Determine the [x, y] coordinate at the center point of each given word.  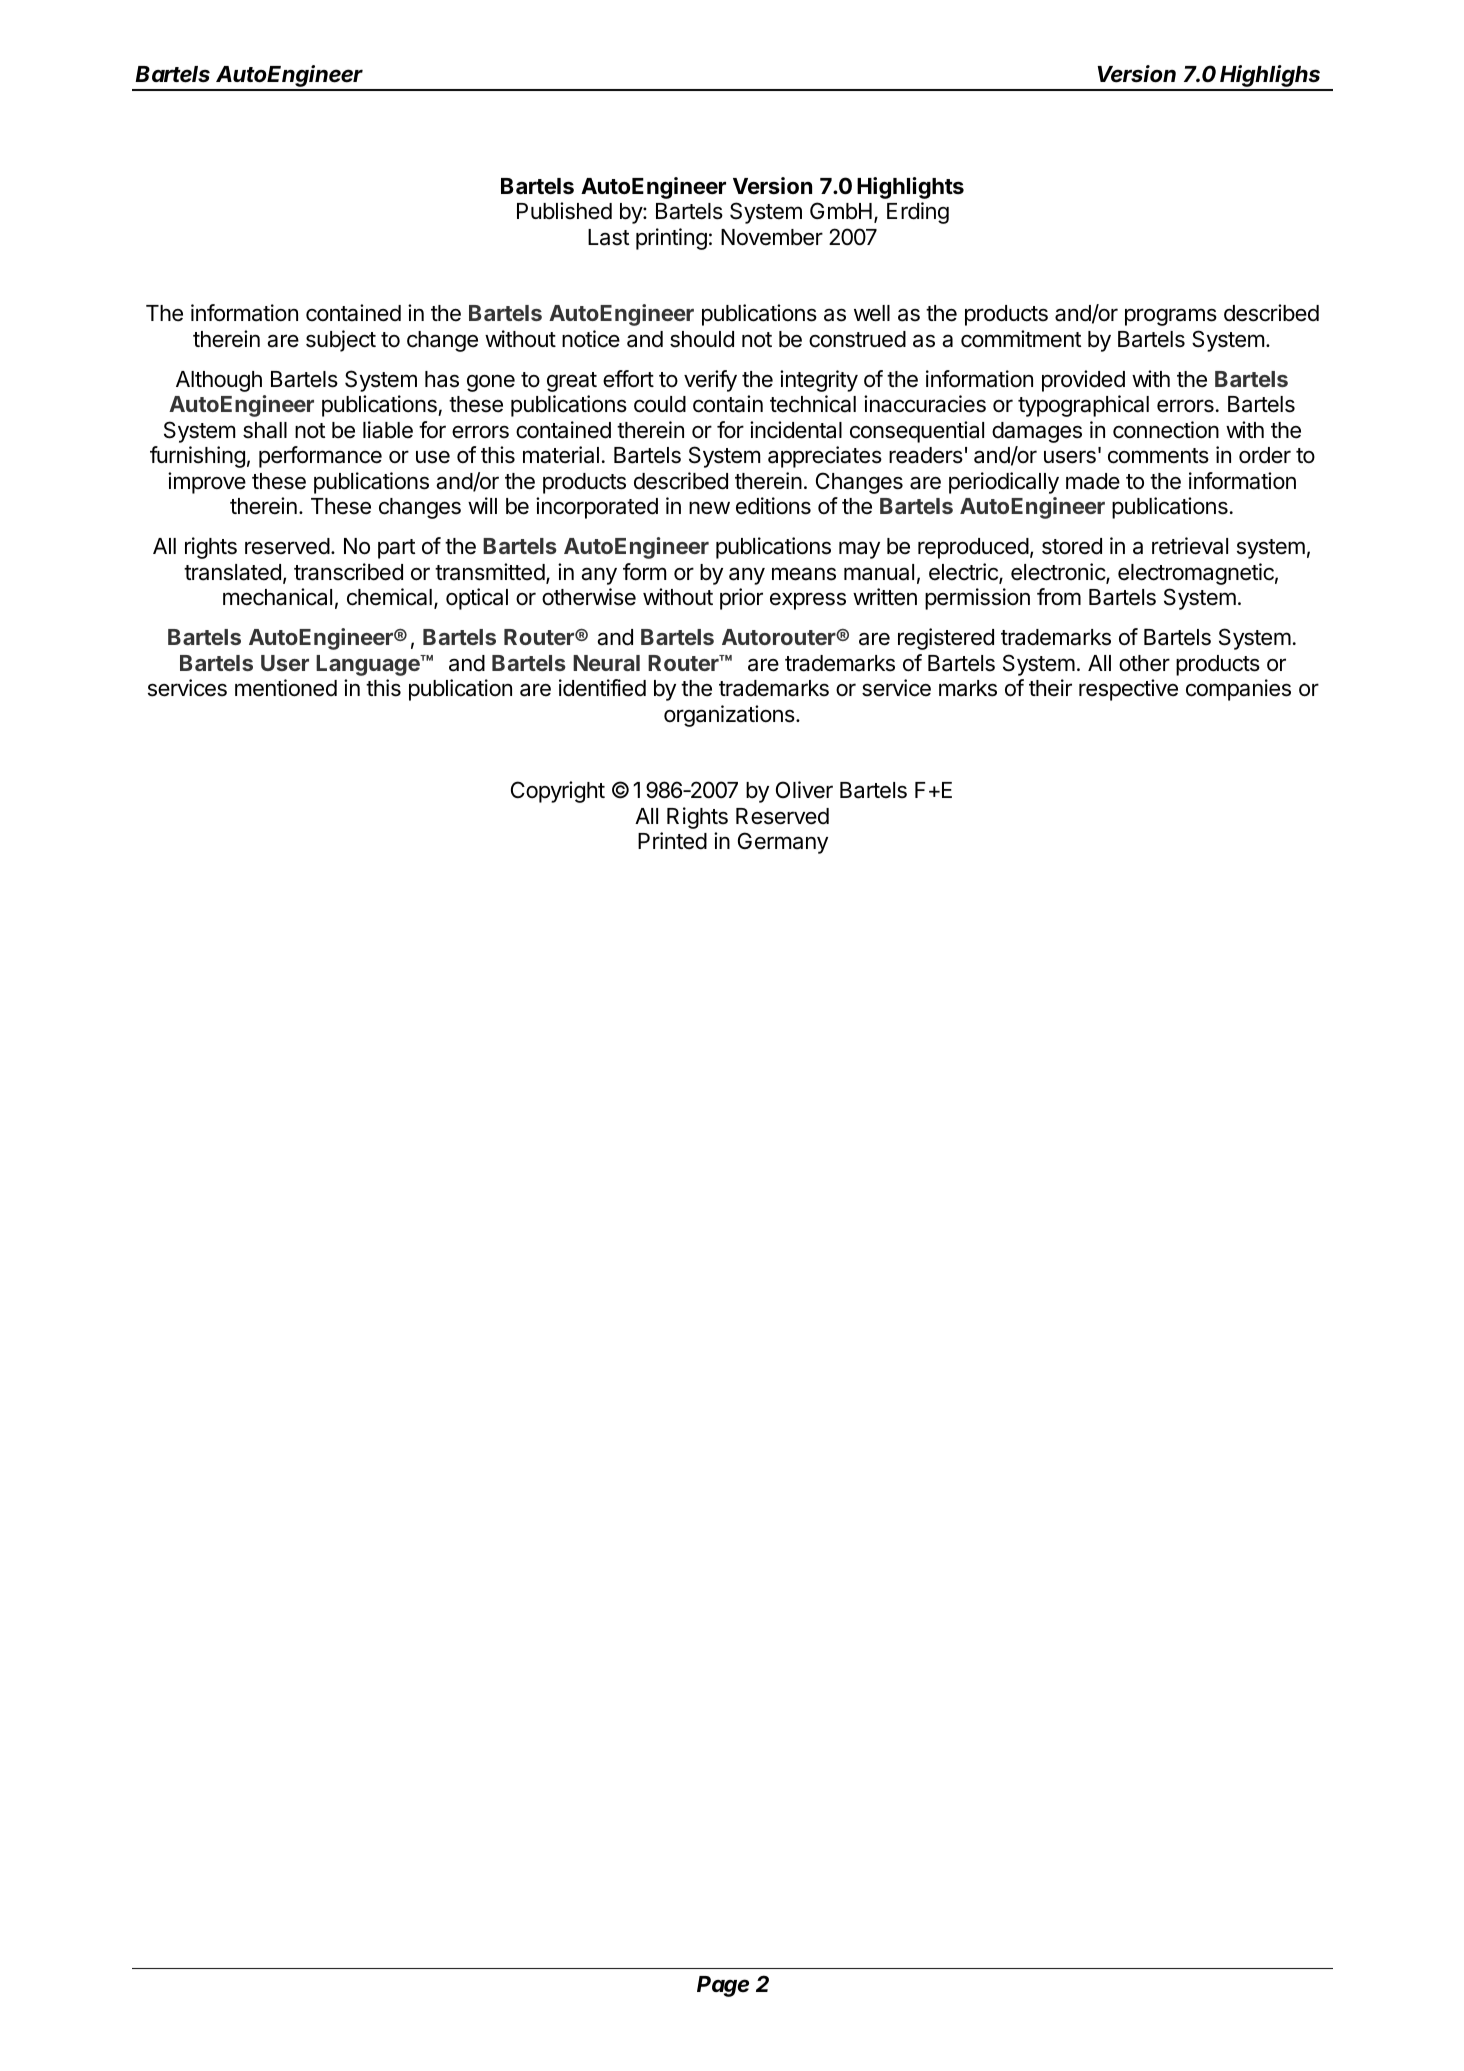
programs [1171, 317]
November [772, 237]
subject [341, 341]
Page [723, 1986]
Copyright [558, 792]
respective [1128, 690]
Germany [783, 843]
